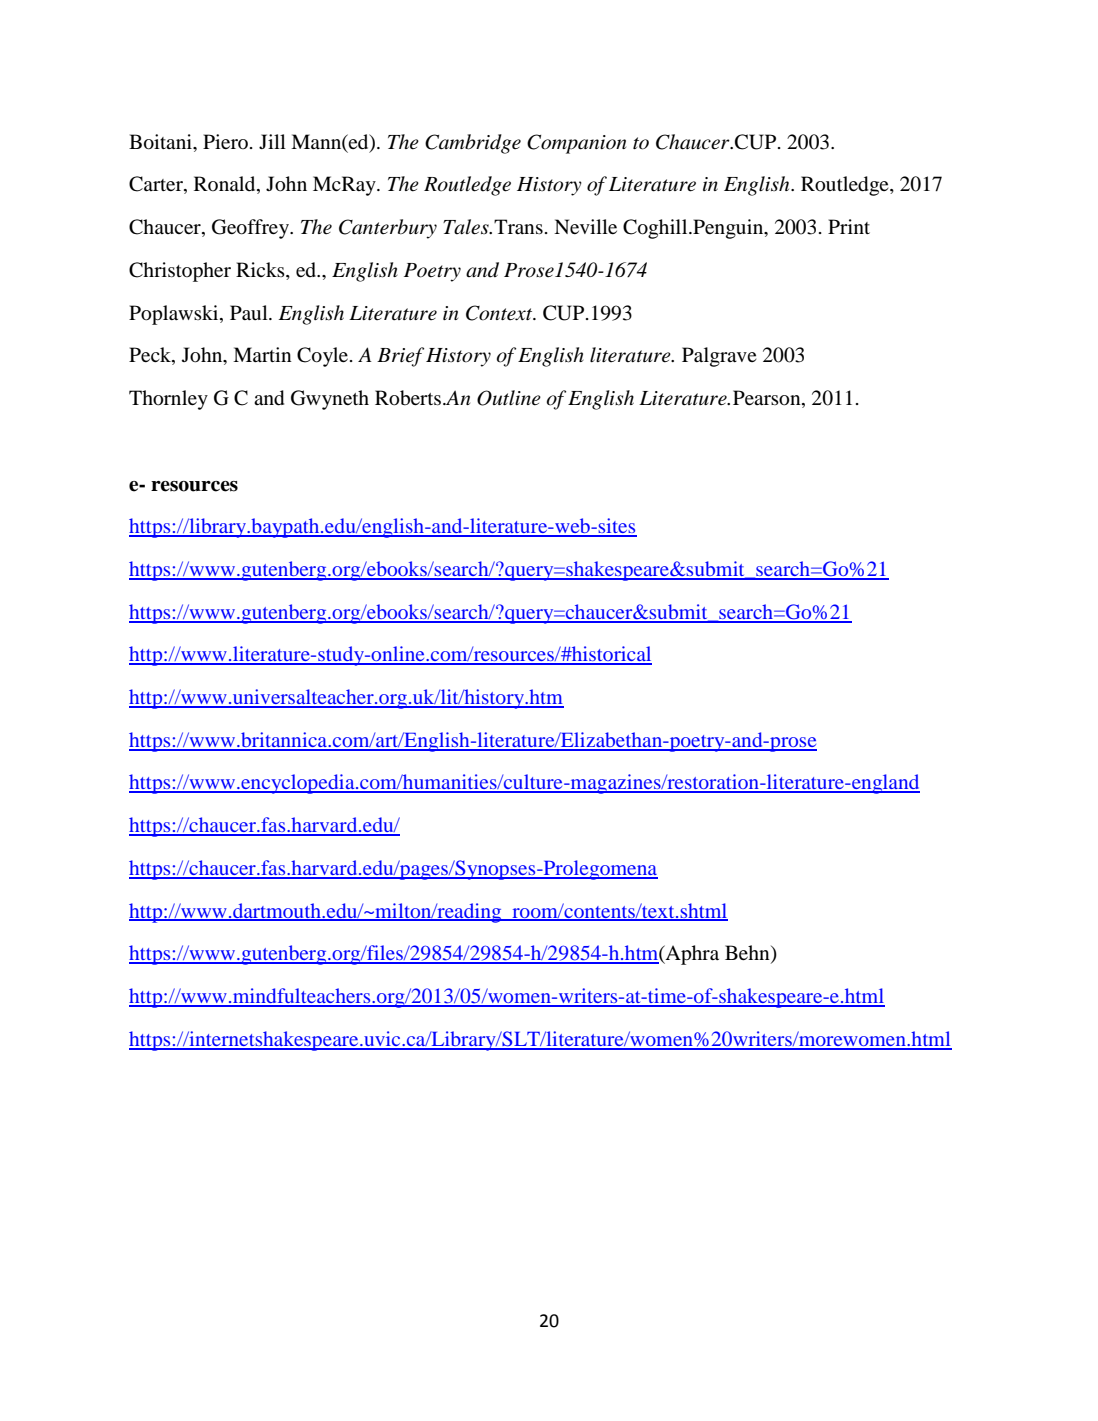  I want to click on Print, so click(849, 226).
